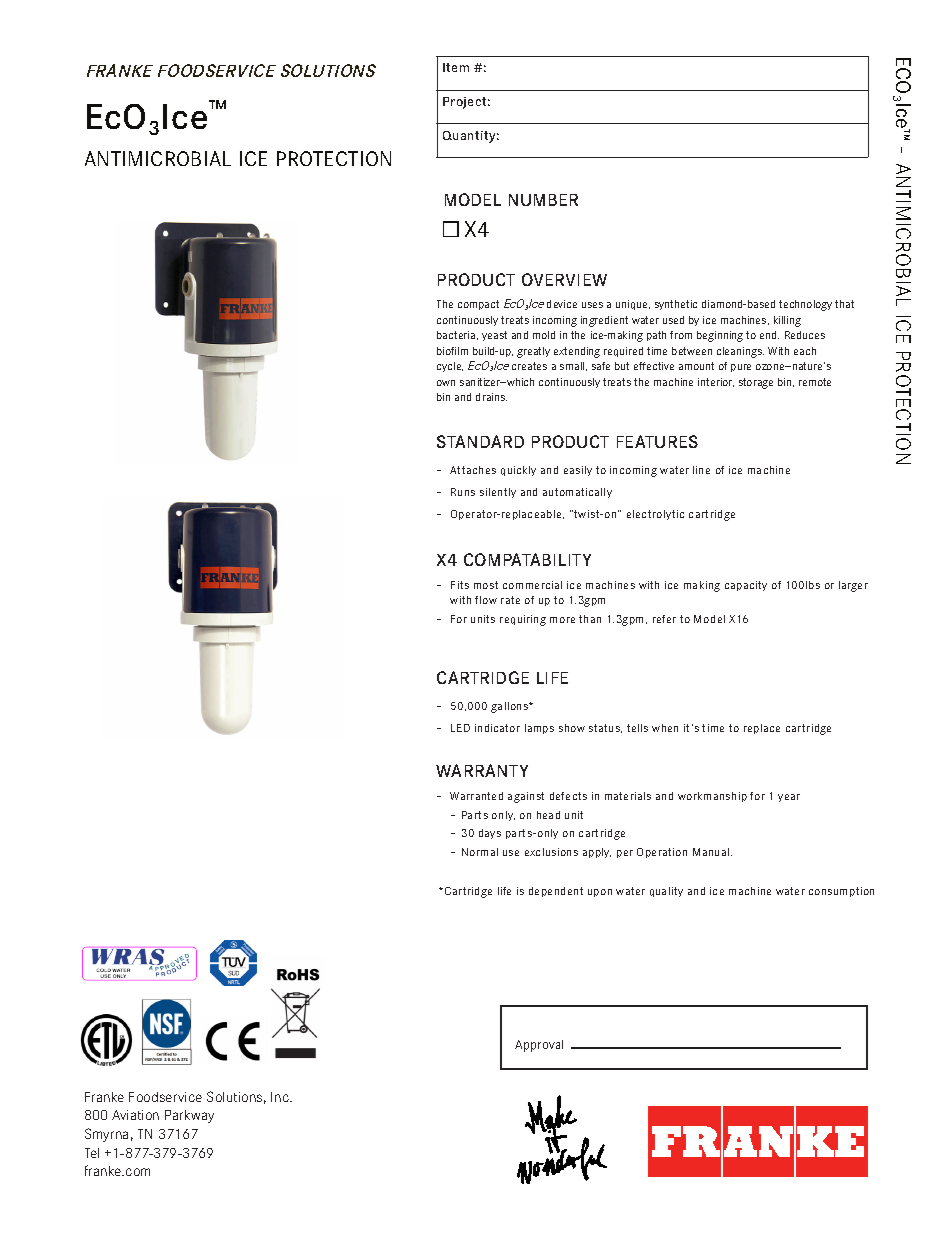 This screenshot has width=952, height=1233. I want to click on technology, so click(805, 305).
